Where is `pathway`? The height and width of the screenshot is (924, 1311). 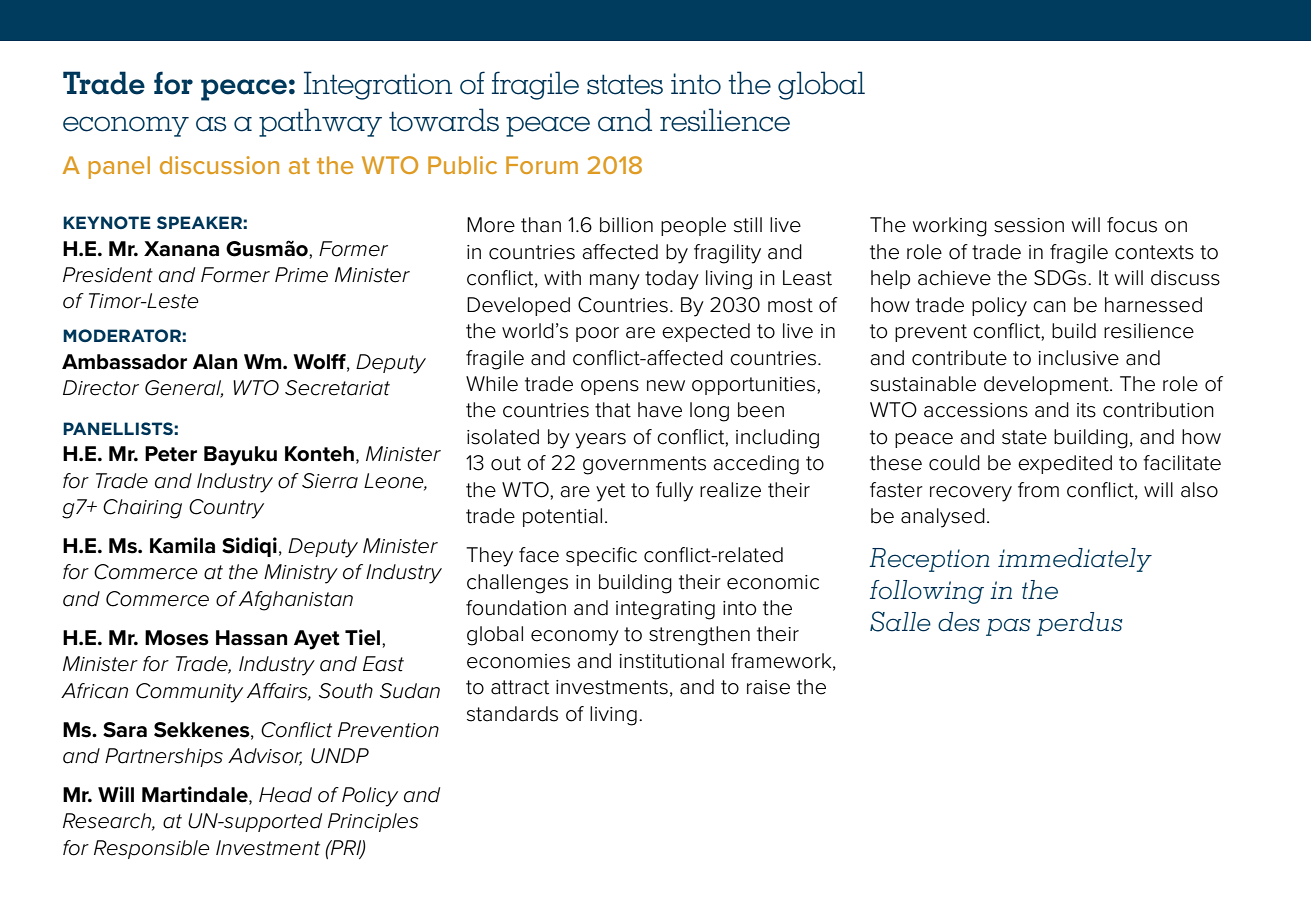 pathway is located at coordinates (320, 122).
